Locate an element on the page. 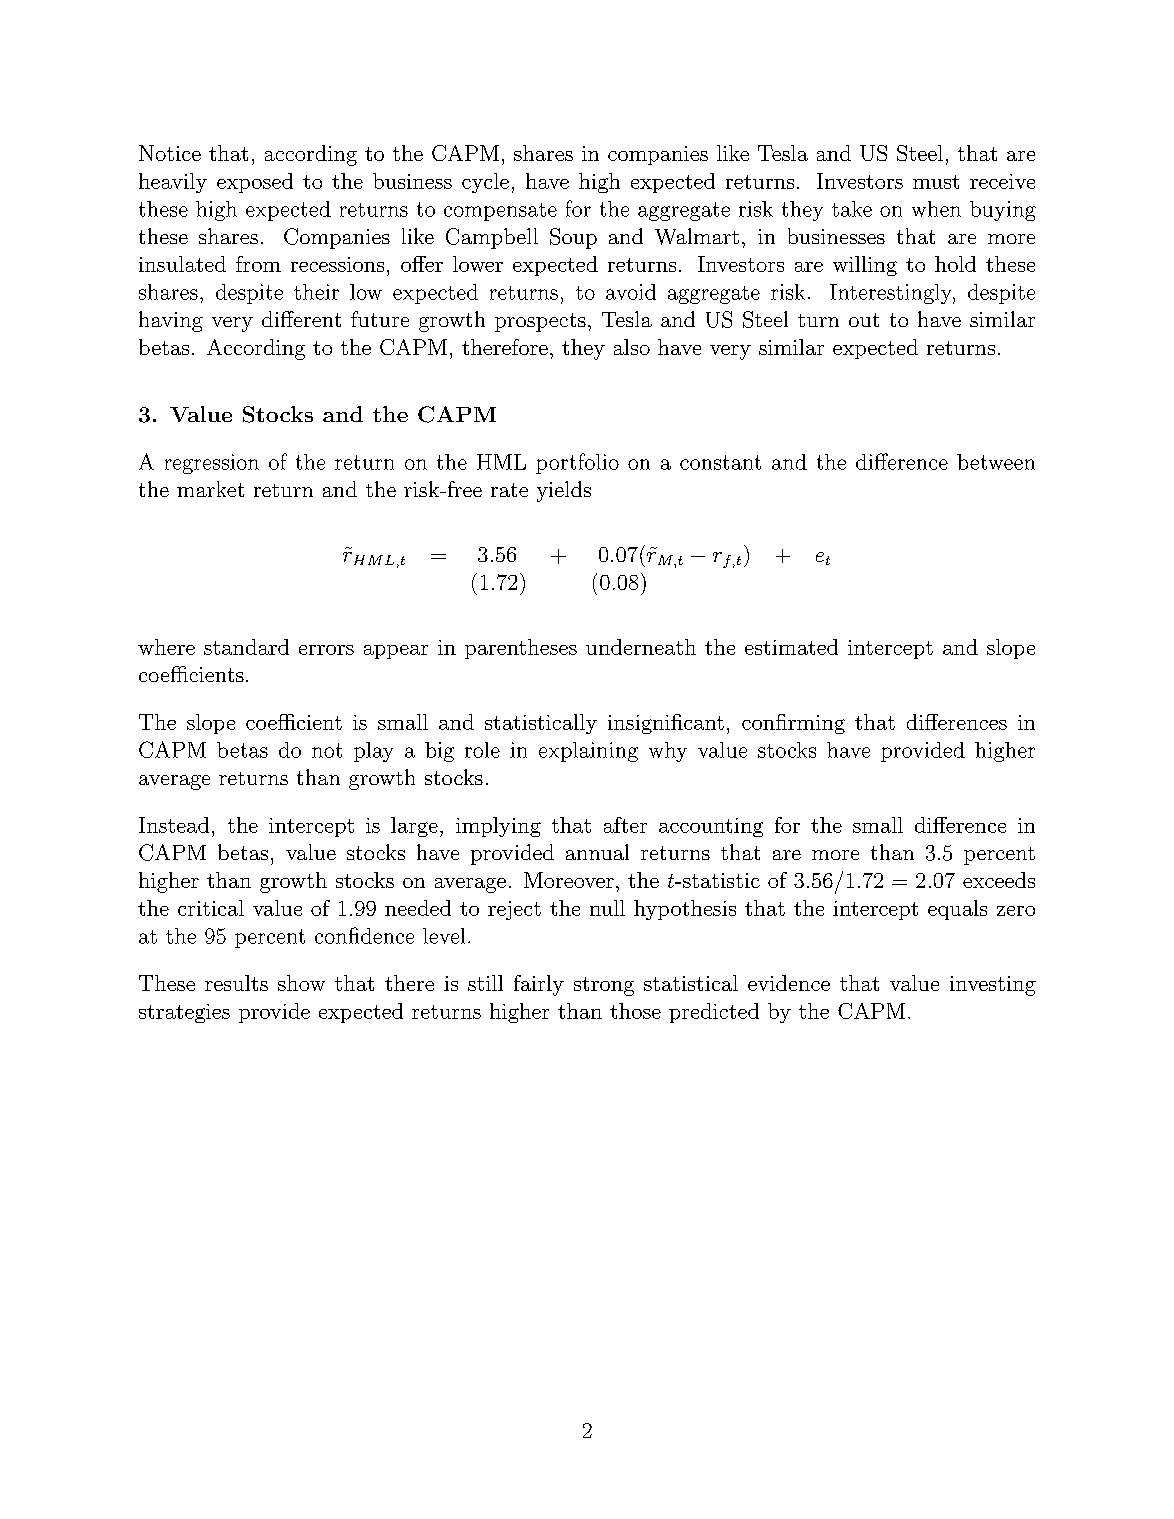  must is located at coordinates (936, 182).
